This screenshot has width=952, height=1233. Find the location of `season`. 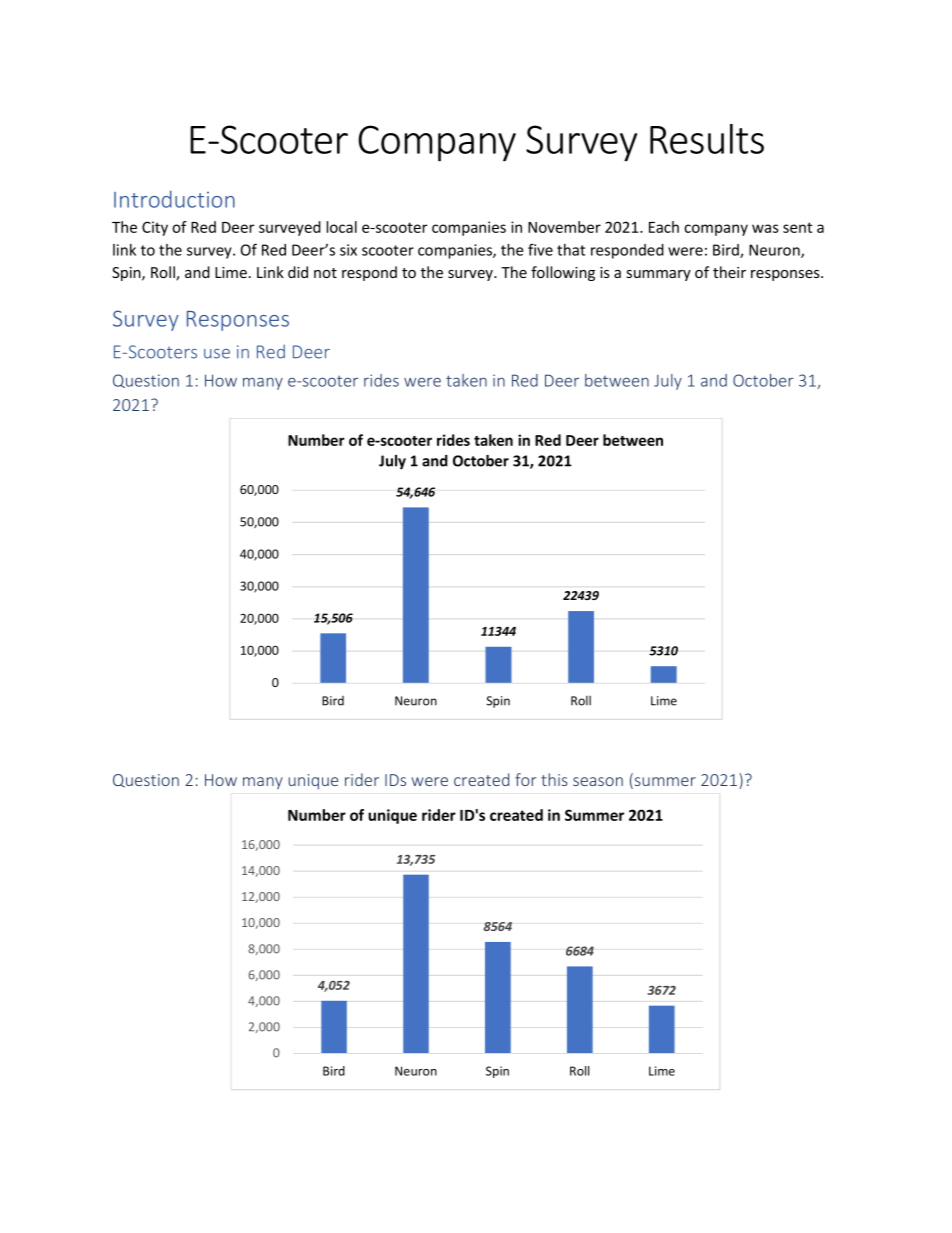

season is located at coordinates (598, 781).
